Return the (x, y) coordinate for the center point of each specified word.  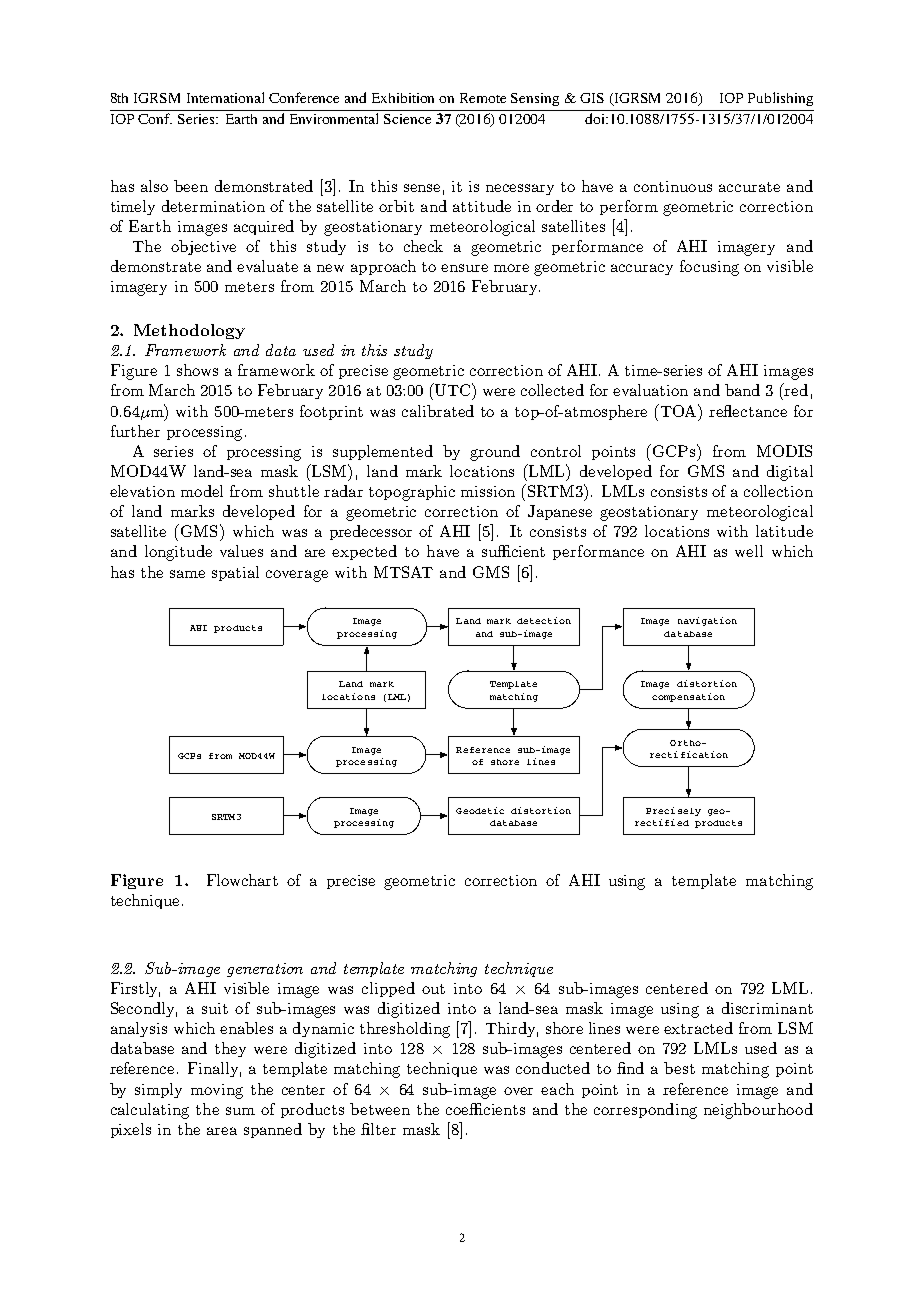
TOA (680, 410)
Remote (483, 98)
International (225, 97)
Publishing (780, 99)
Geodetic (480, 810)
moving (217, 1091)
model (202, 491)
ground (495, 453)
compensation (688, 697)
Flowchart (242, 880)
